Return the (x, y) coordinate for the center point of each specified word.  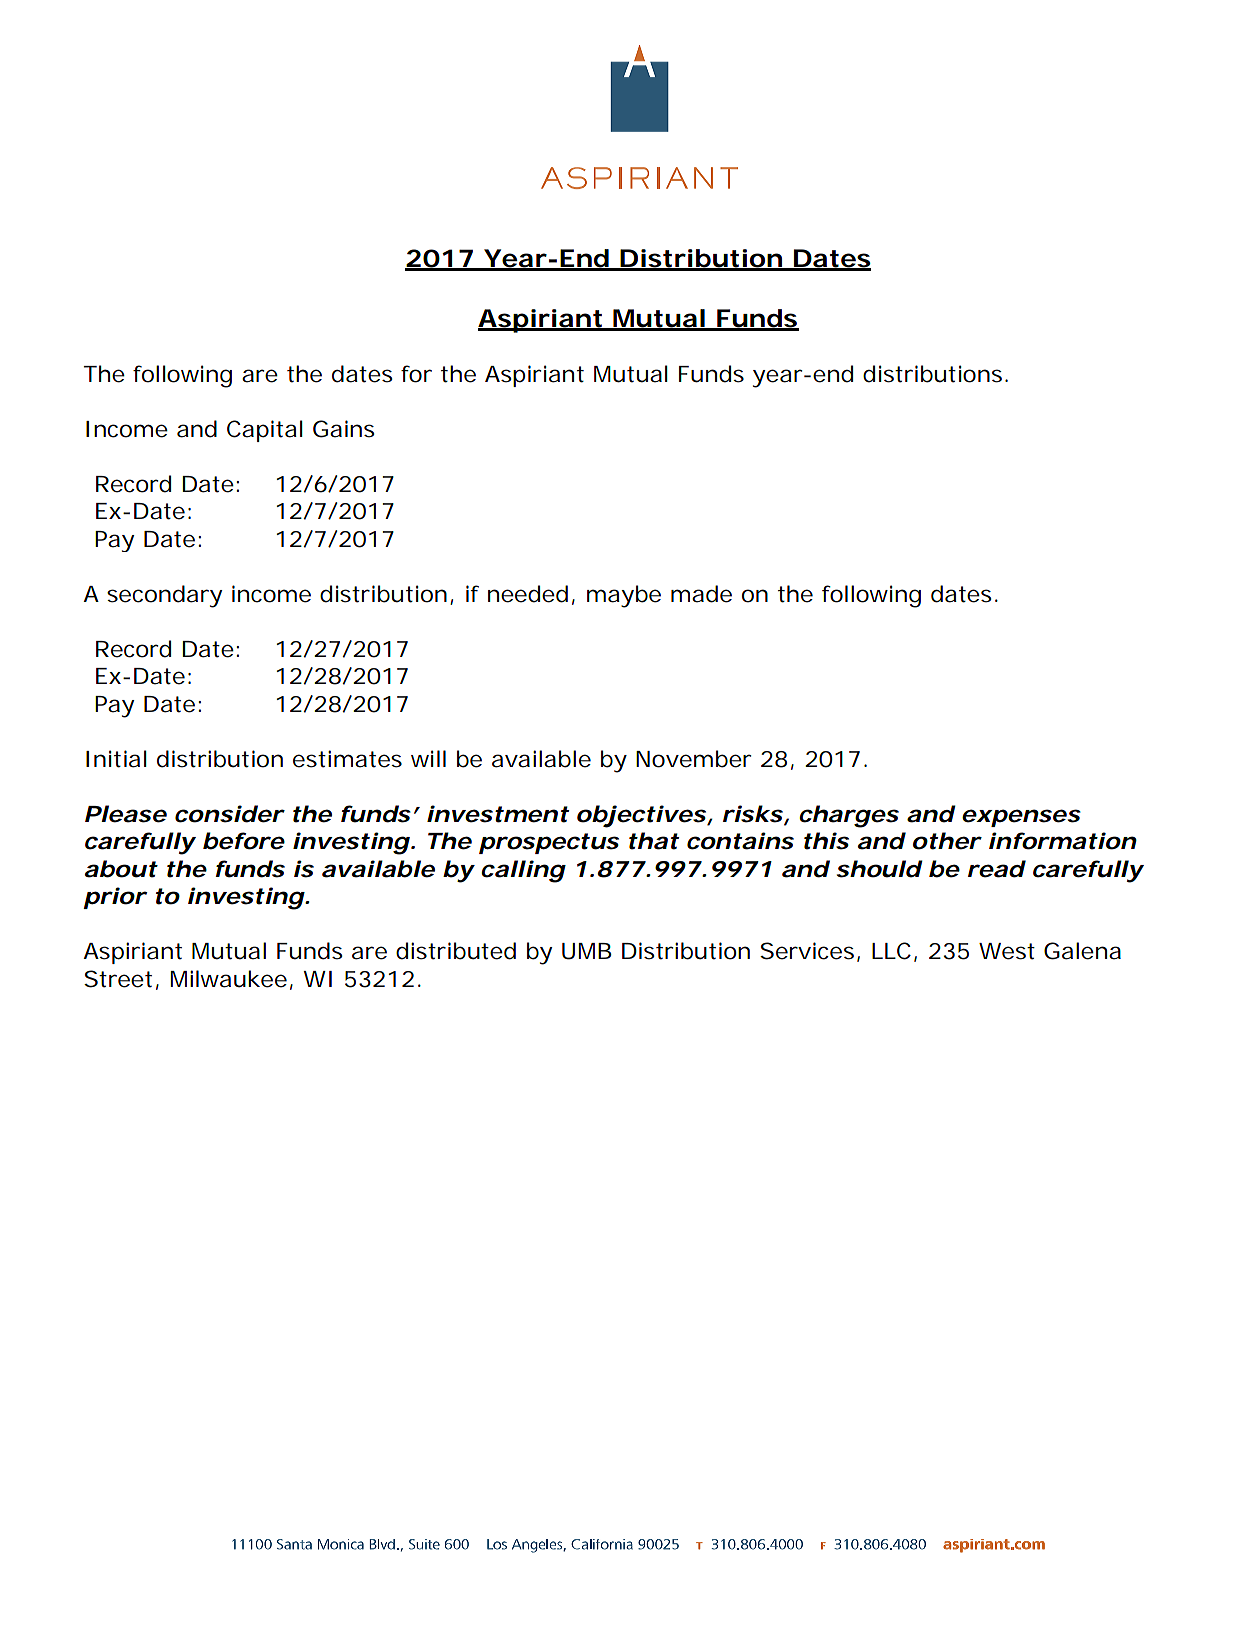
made (701, 594)
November (694, 759)
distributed (456, 951)
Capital (265, 431)
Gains (343, 429)
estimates (347, 759)
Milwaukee (229, 979)
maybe (624, 596)
